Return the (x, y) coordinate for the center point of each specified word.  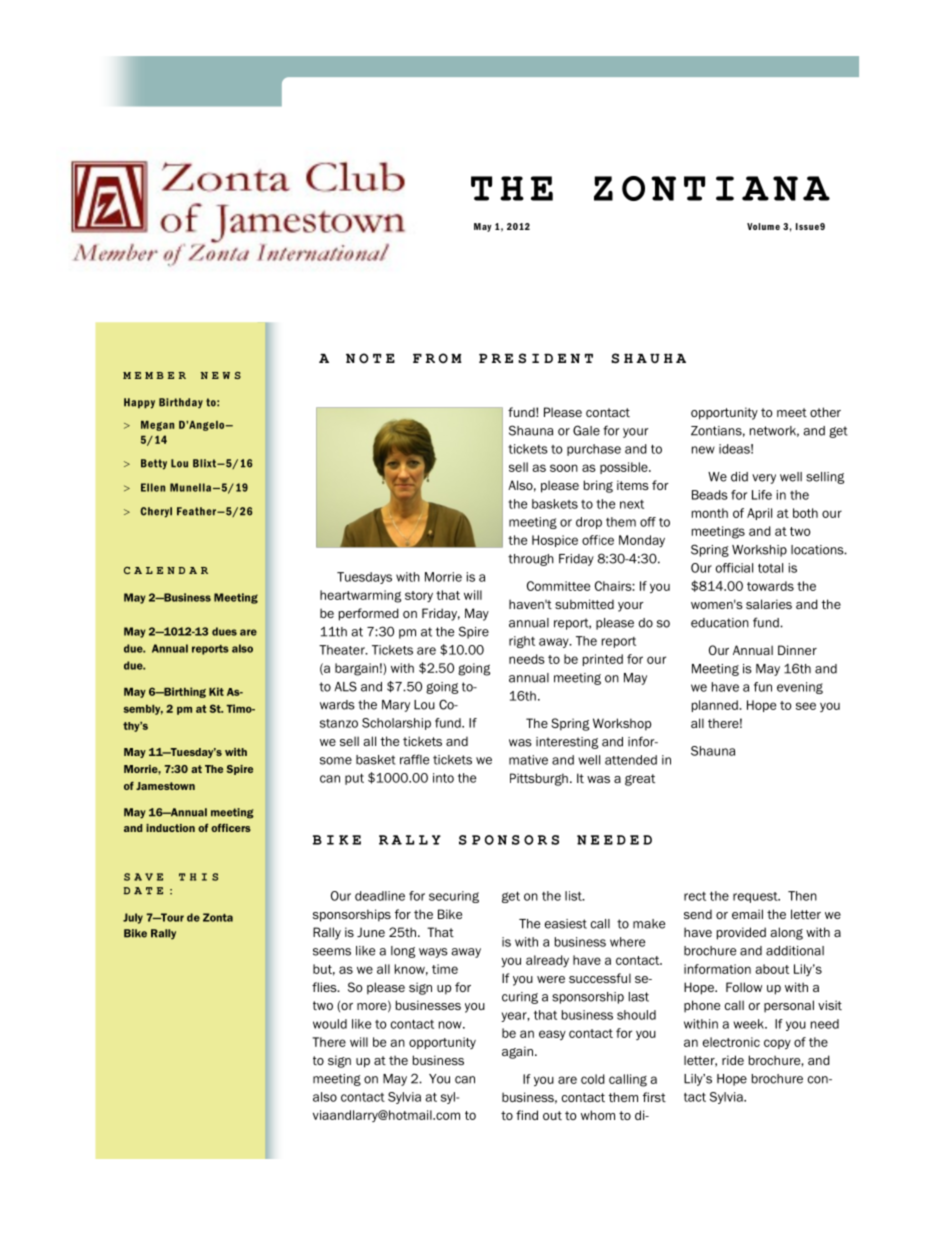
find (527, 1115)
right (522, 642)
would (330, 1024)
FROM (437, 358)
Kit (216, 691)
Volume (763, 226)
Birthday (181, 403)
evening (800, 688)
